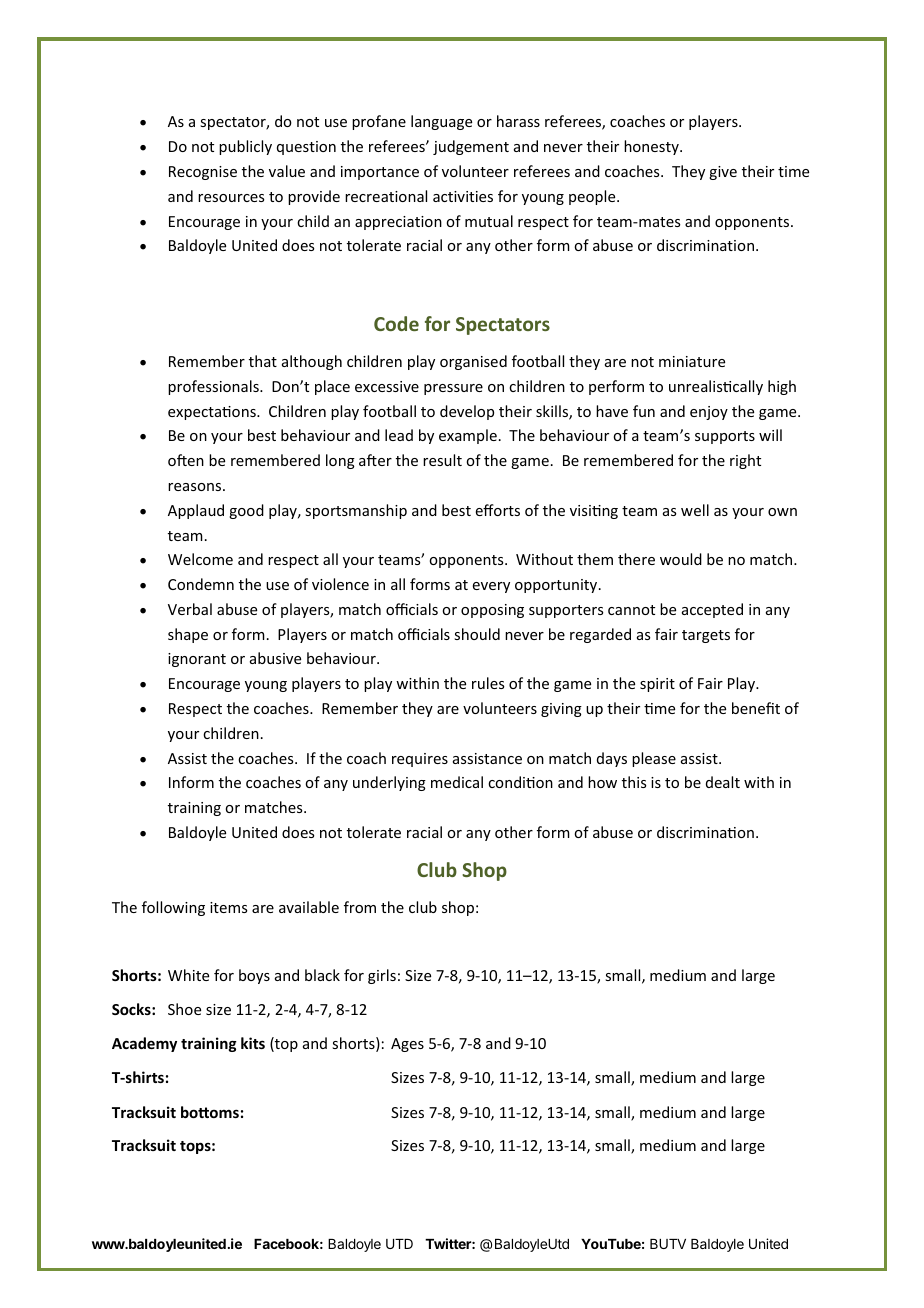 This screenshot has height=1308, width=924. Describe the element at coordinates (457, 782) in the screenshot. I see `medical` at that location.
